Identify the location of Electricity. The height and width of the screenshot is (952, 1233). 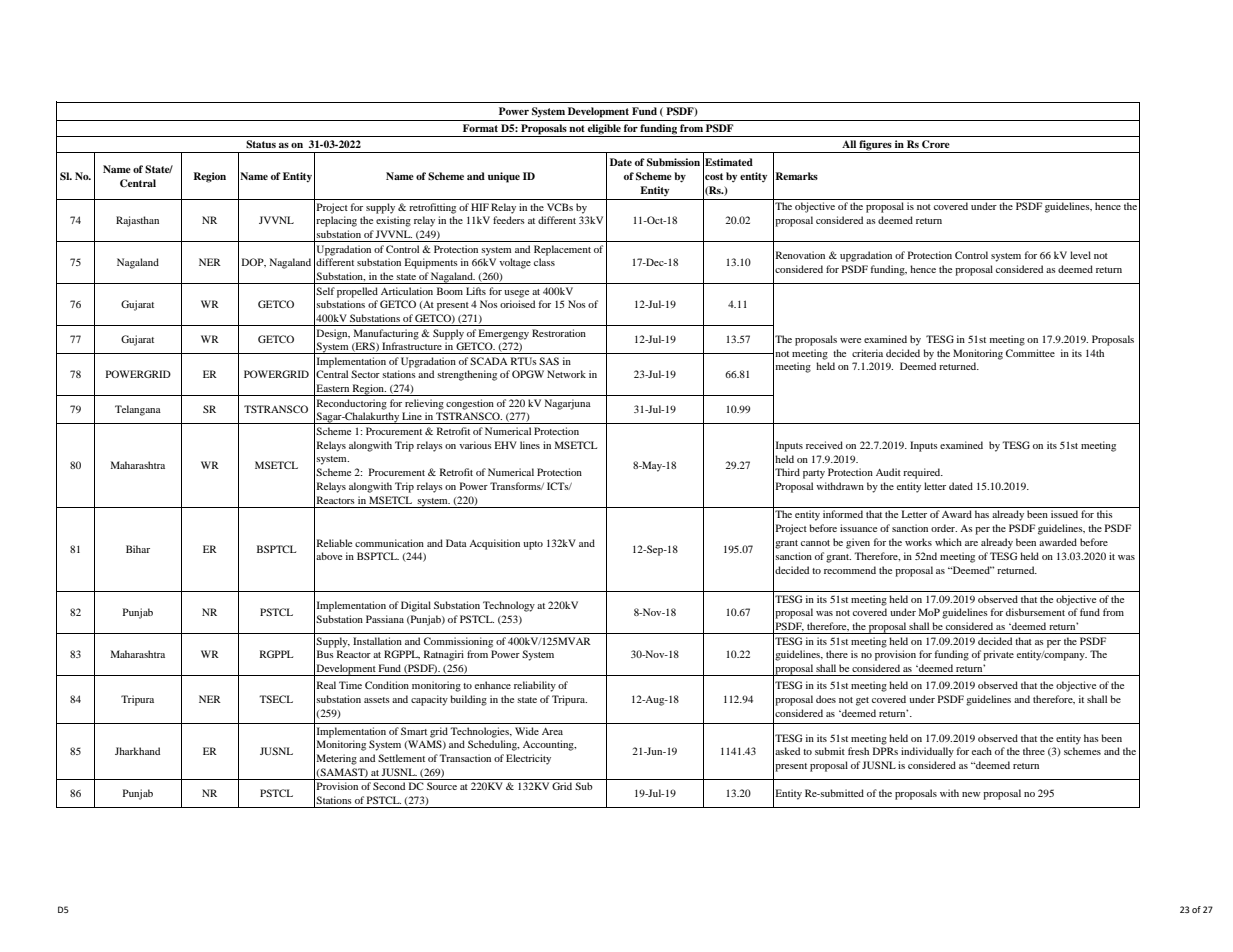
(528, 759).
